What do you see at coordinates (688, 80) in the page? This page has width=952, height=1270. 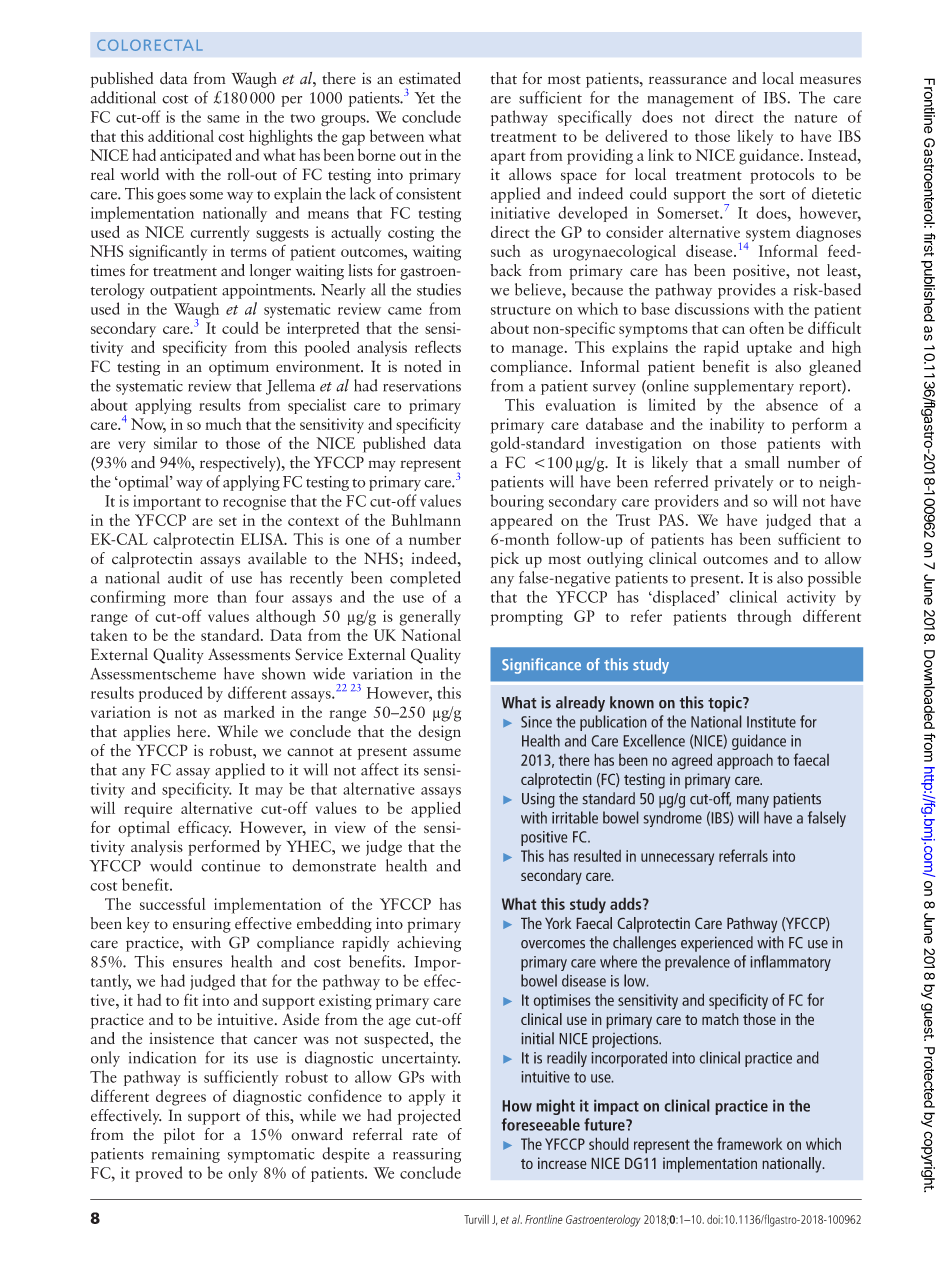 I see `reassurance` at bounding box center [688, 80].
